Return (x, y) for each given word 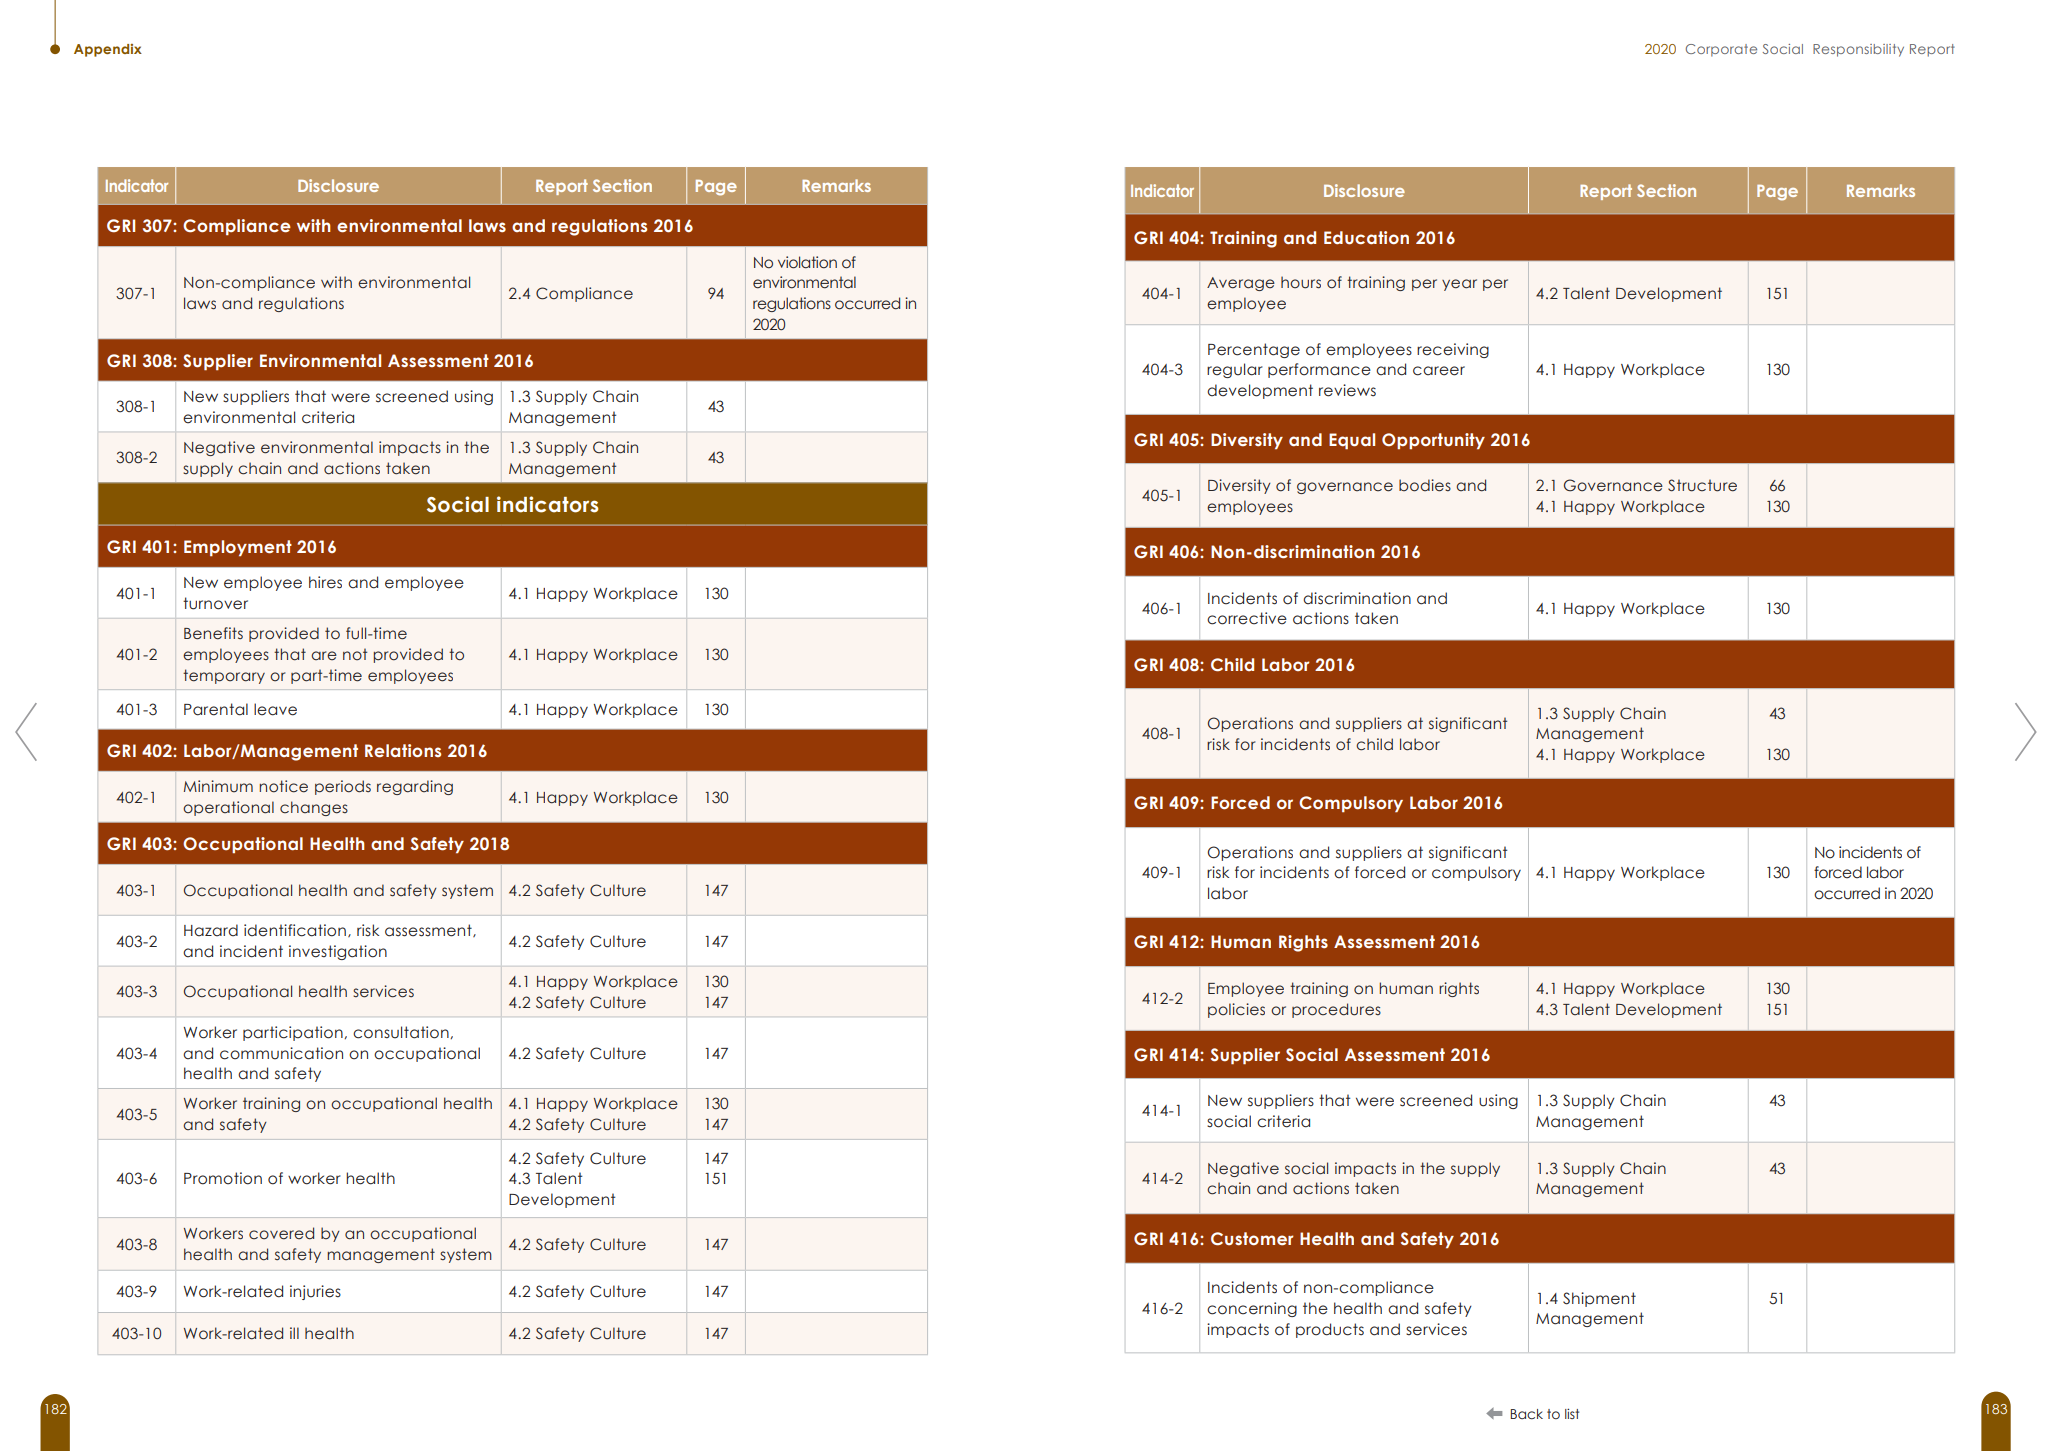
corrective (1247, 618)
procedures (1336, 1010)
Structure (1702, 485)
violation (807, 262)
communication (281, 1053)
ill (294, 1333)
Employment (238, 548)
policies (1236, 1010)
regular (1235, 370)
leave (275, 709)
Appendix (108, 50)
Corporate (1721, 50)
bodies (1425, 485)
